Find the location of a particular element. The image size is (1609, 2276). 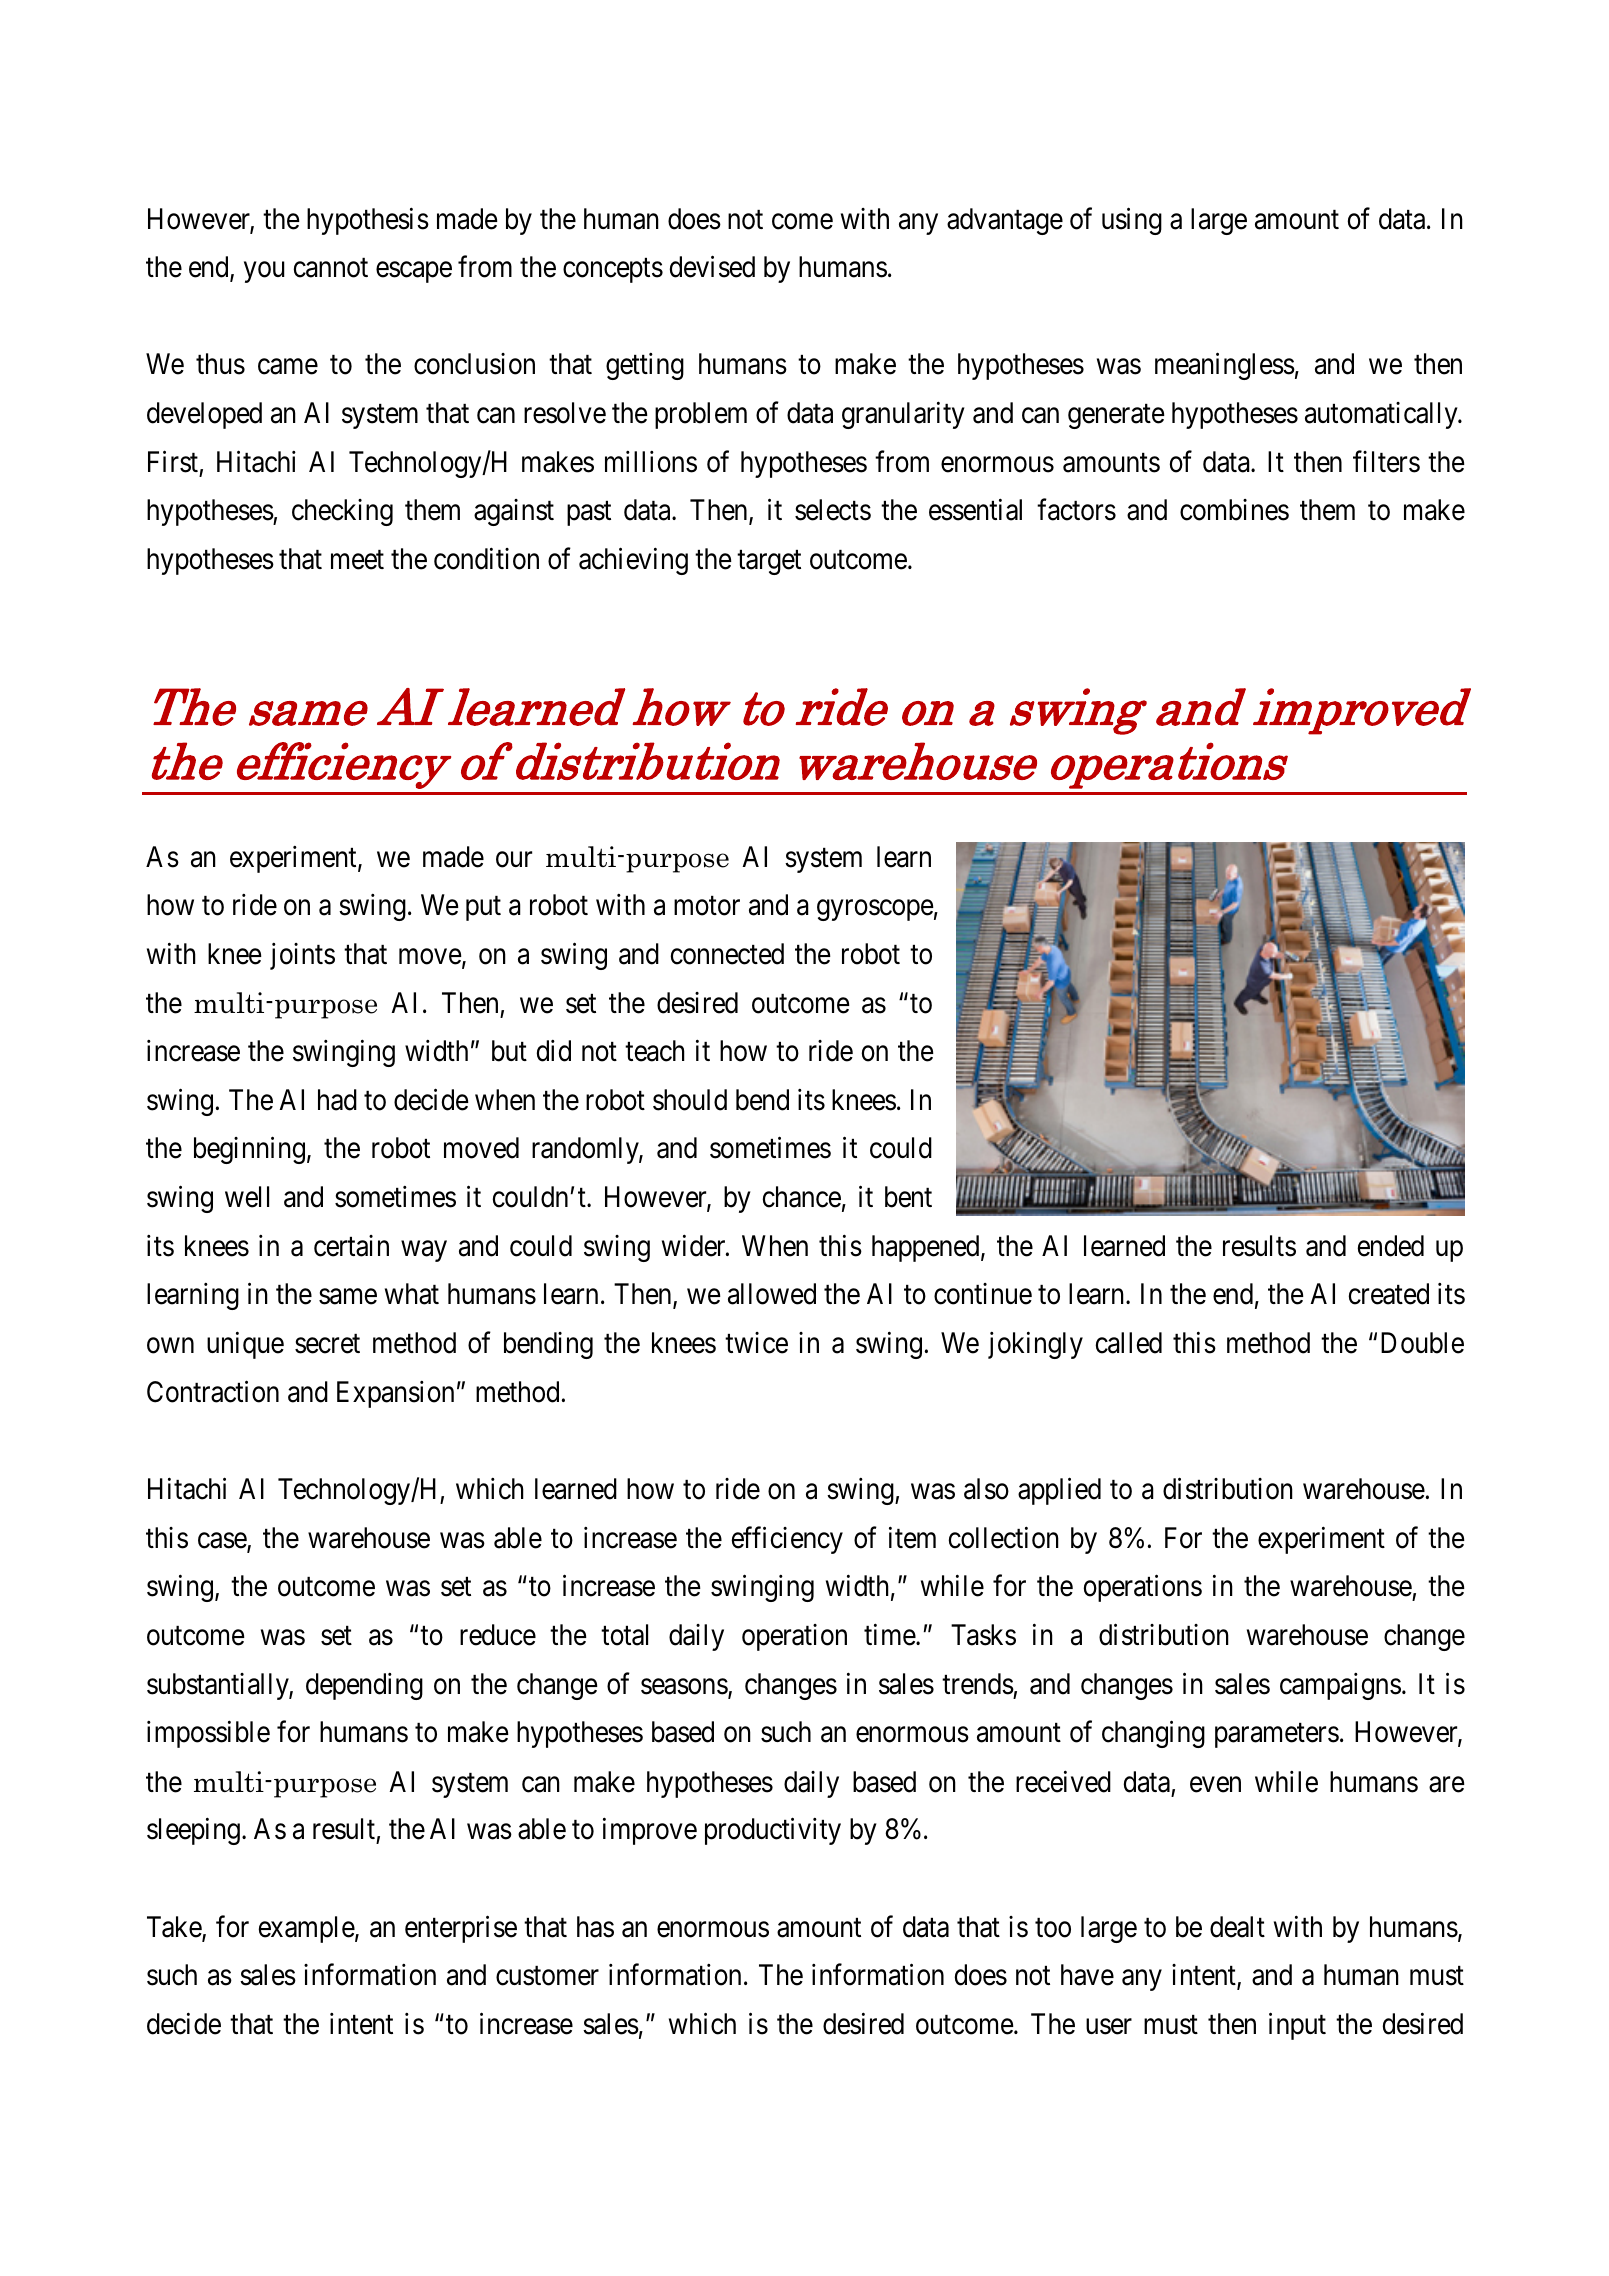

enterprise is located at coordinates (461, 1929).
